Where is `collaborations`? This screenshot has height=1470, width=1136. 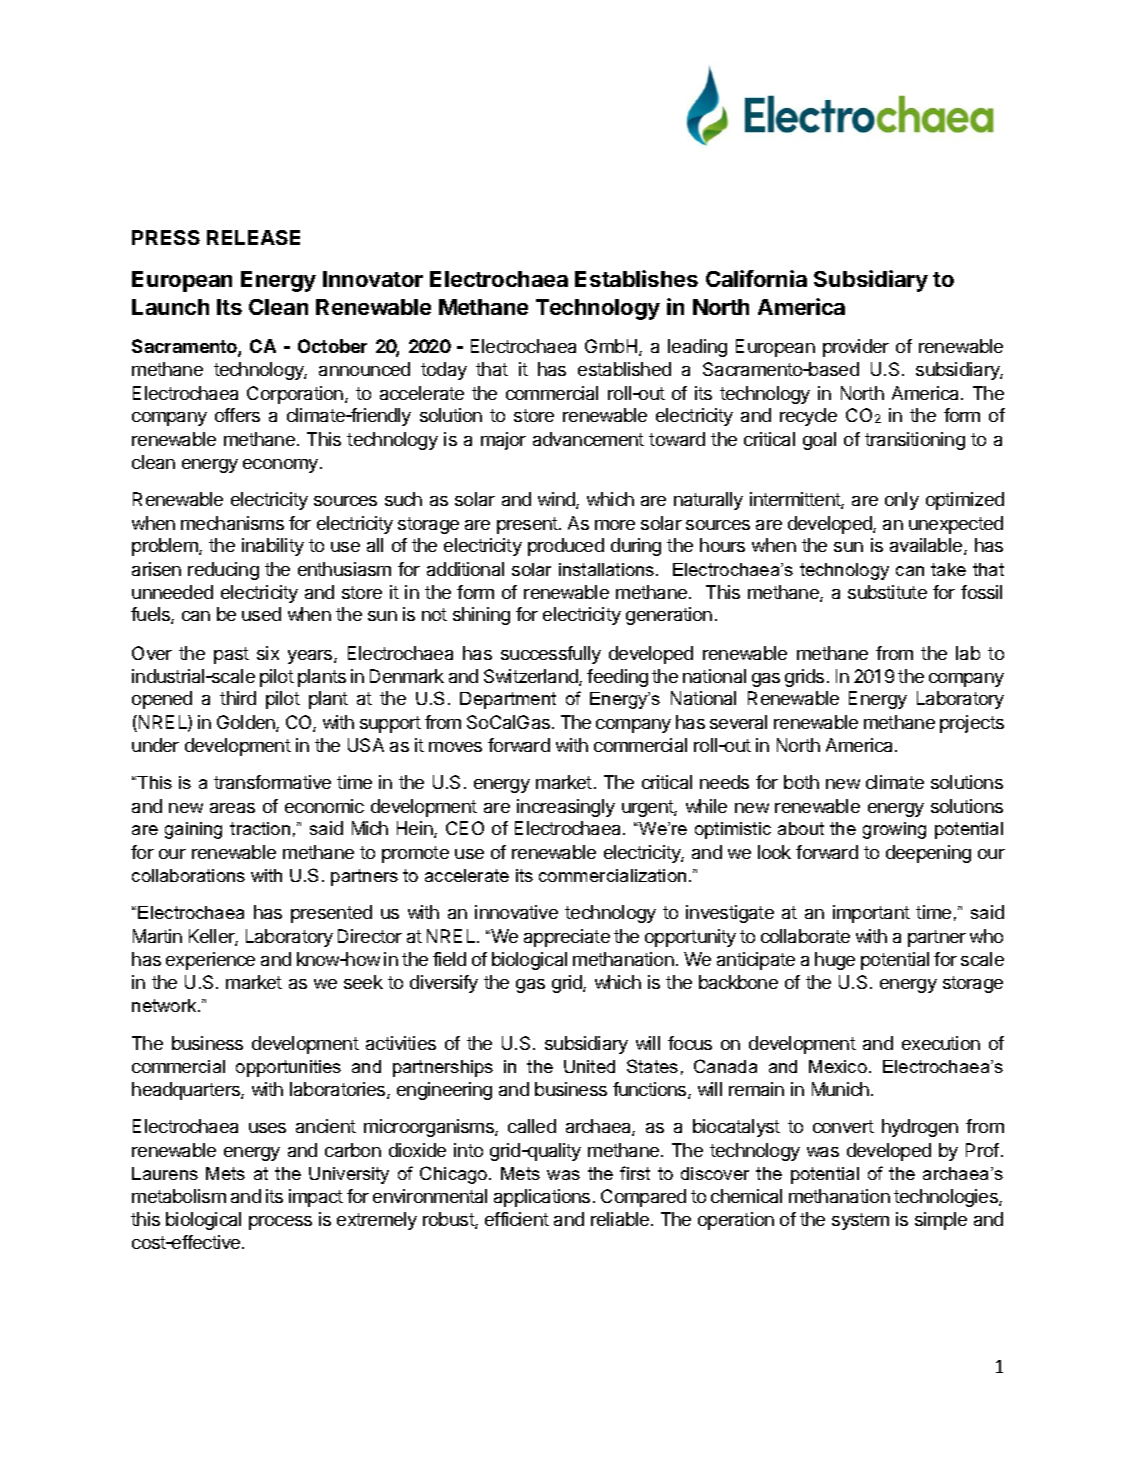
collaborations is located at coordinates (188, 875).
